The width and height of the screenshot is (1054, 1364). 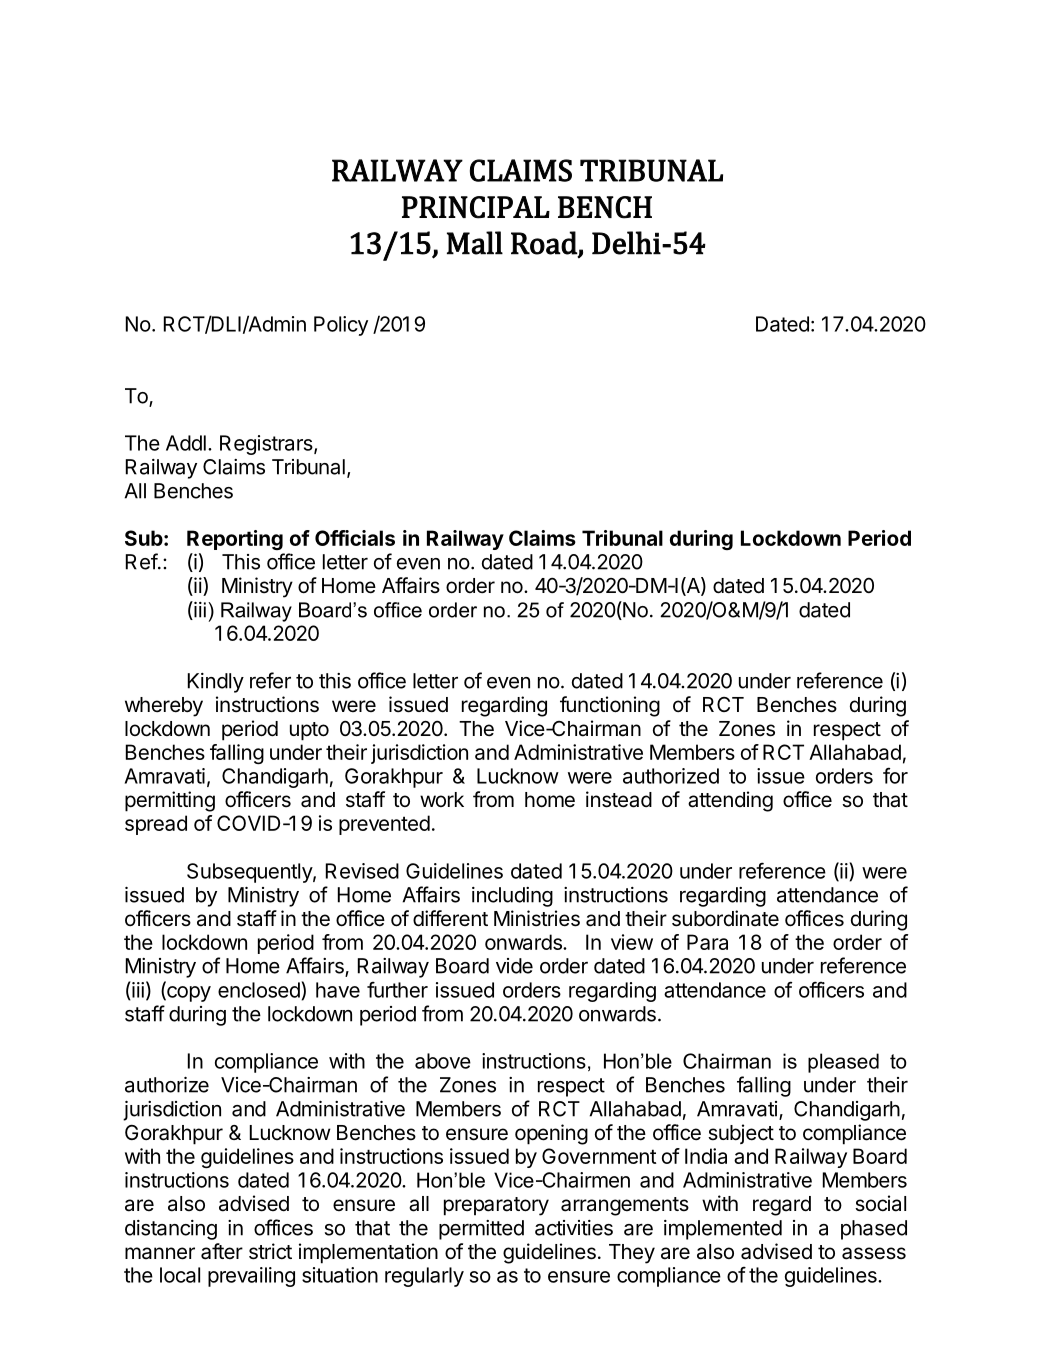 I want to click on after, so click(x=222, y=1251).
